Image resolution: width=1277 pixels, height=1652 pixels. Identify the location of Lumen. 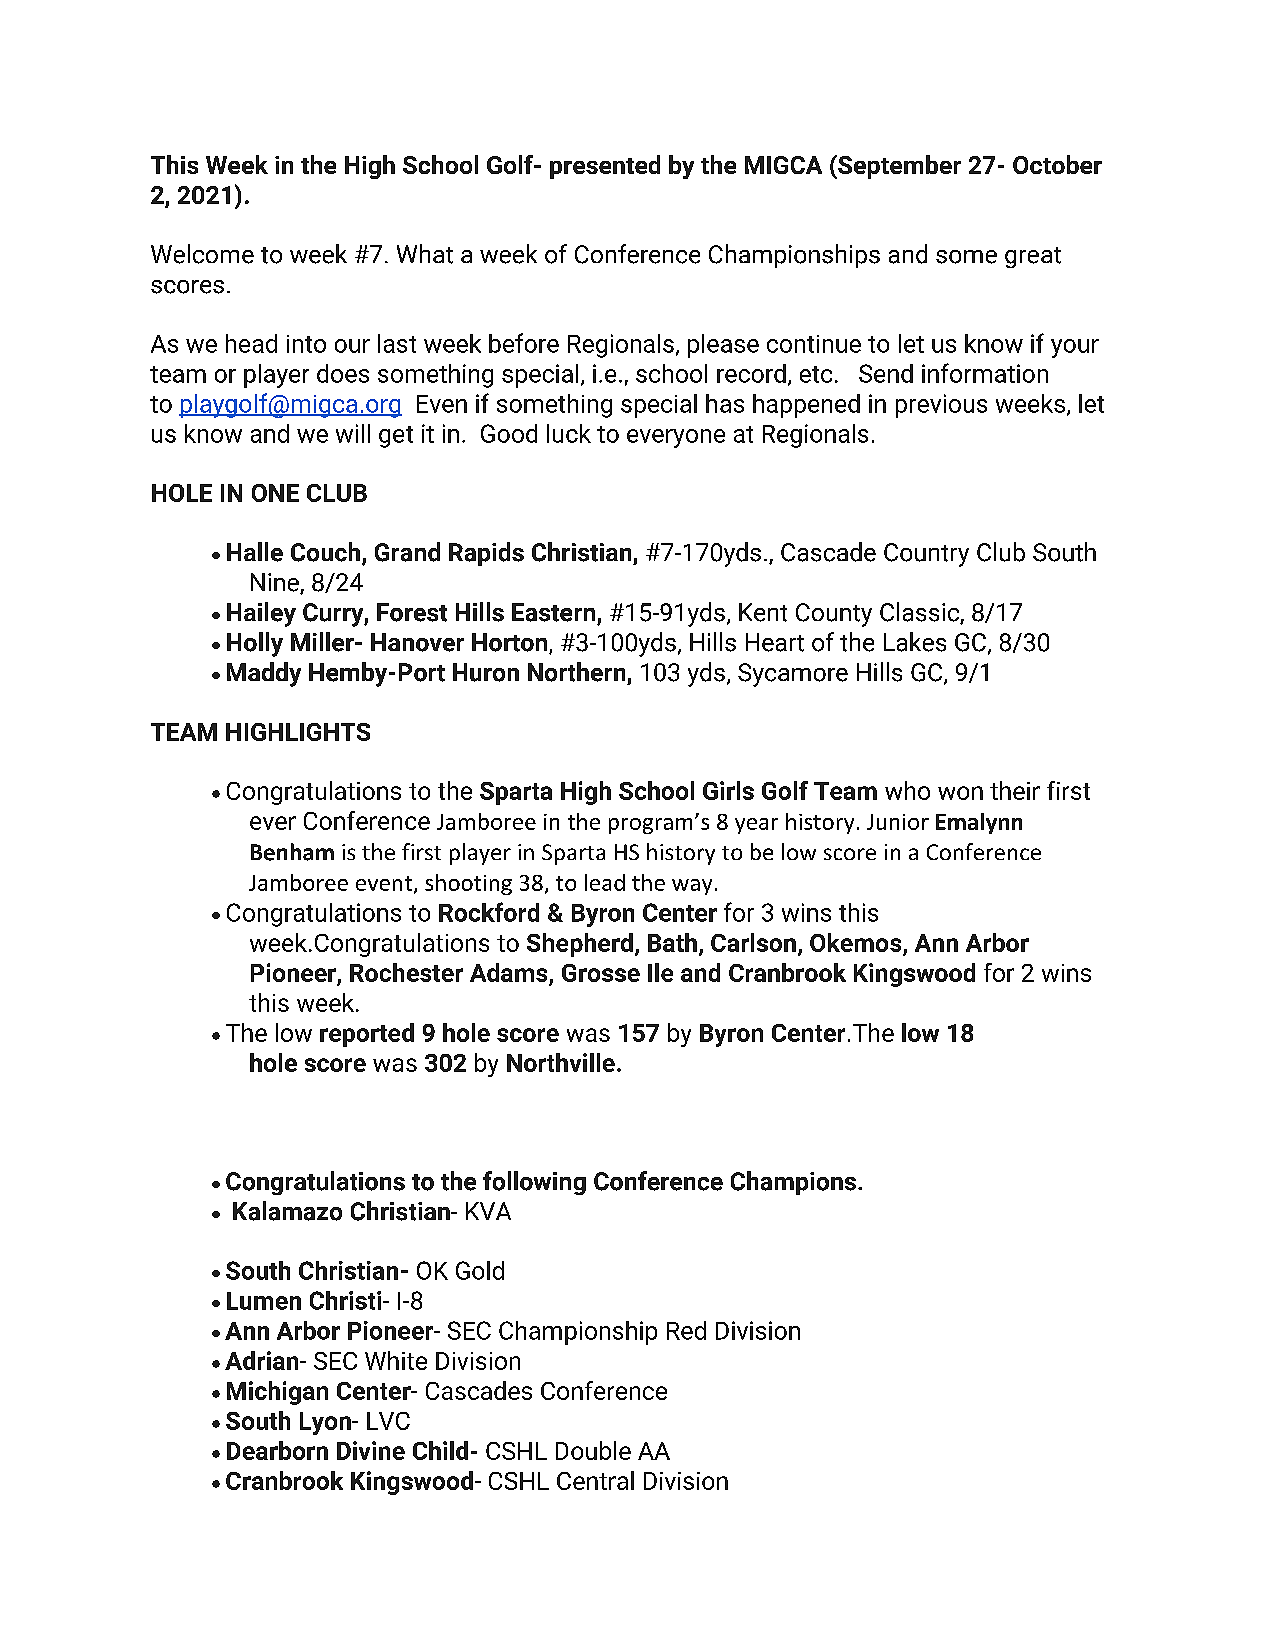
(264, 1301).
